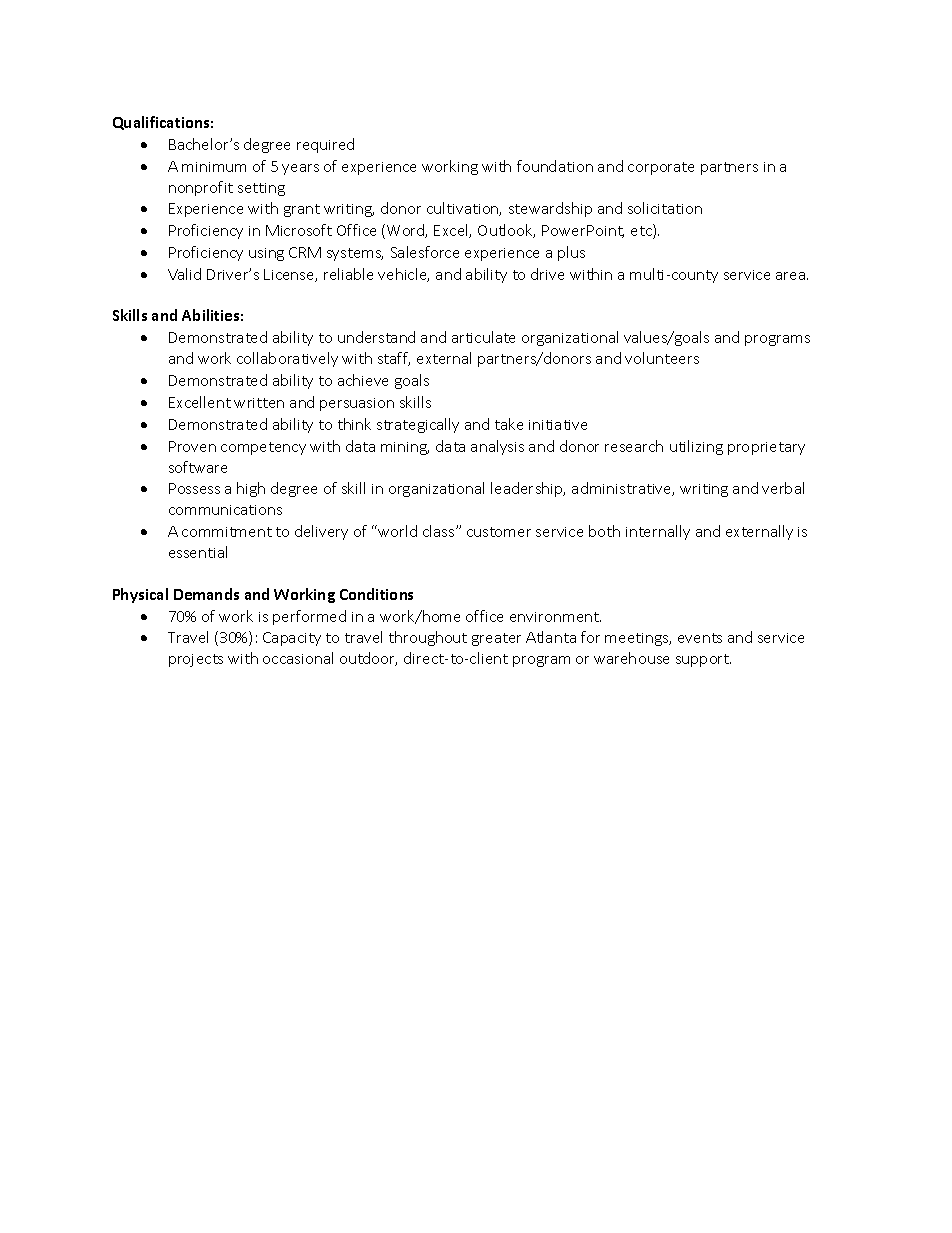 This document has height=1233, width=952. What do you see at coordinates (642, 231) in the document?
I see `etc` at bounding box center [642, 231].
